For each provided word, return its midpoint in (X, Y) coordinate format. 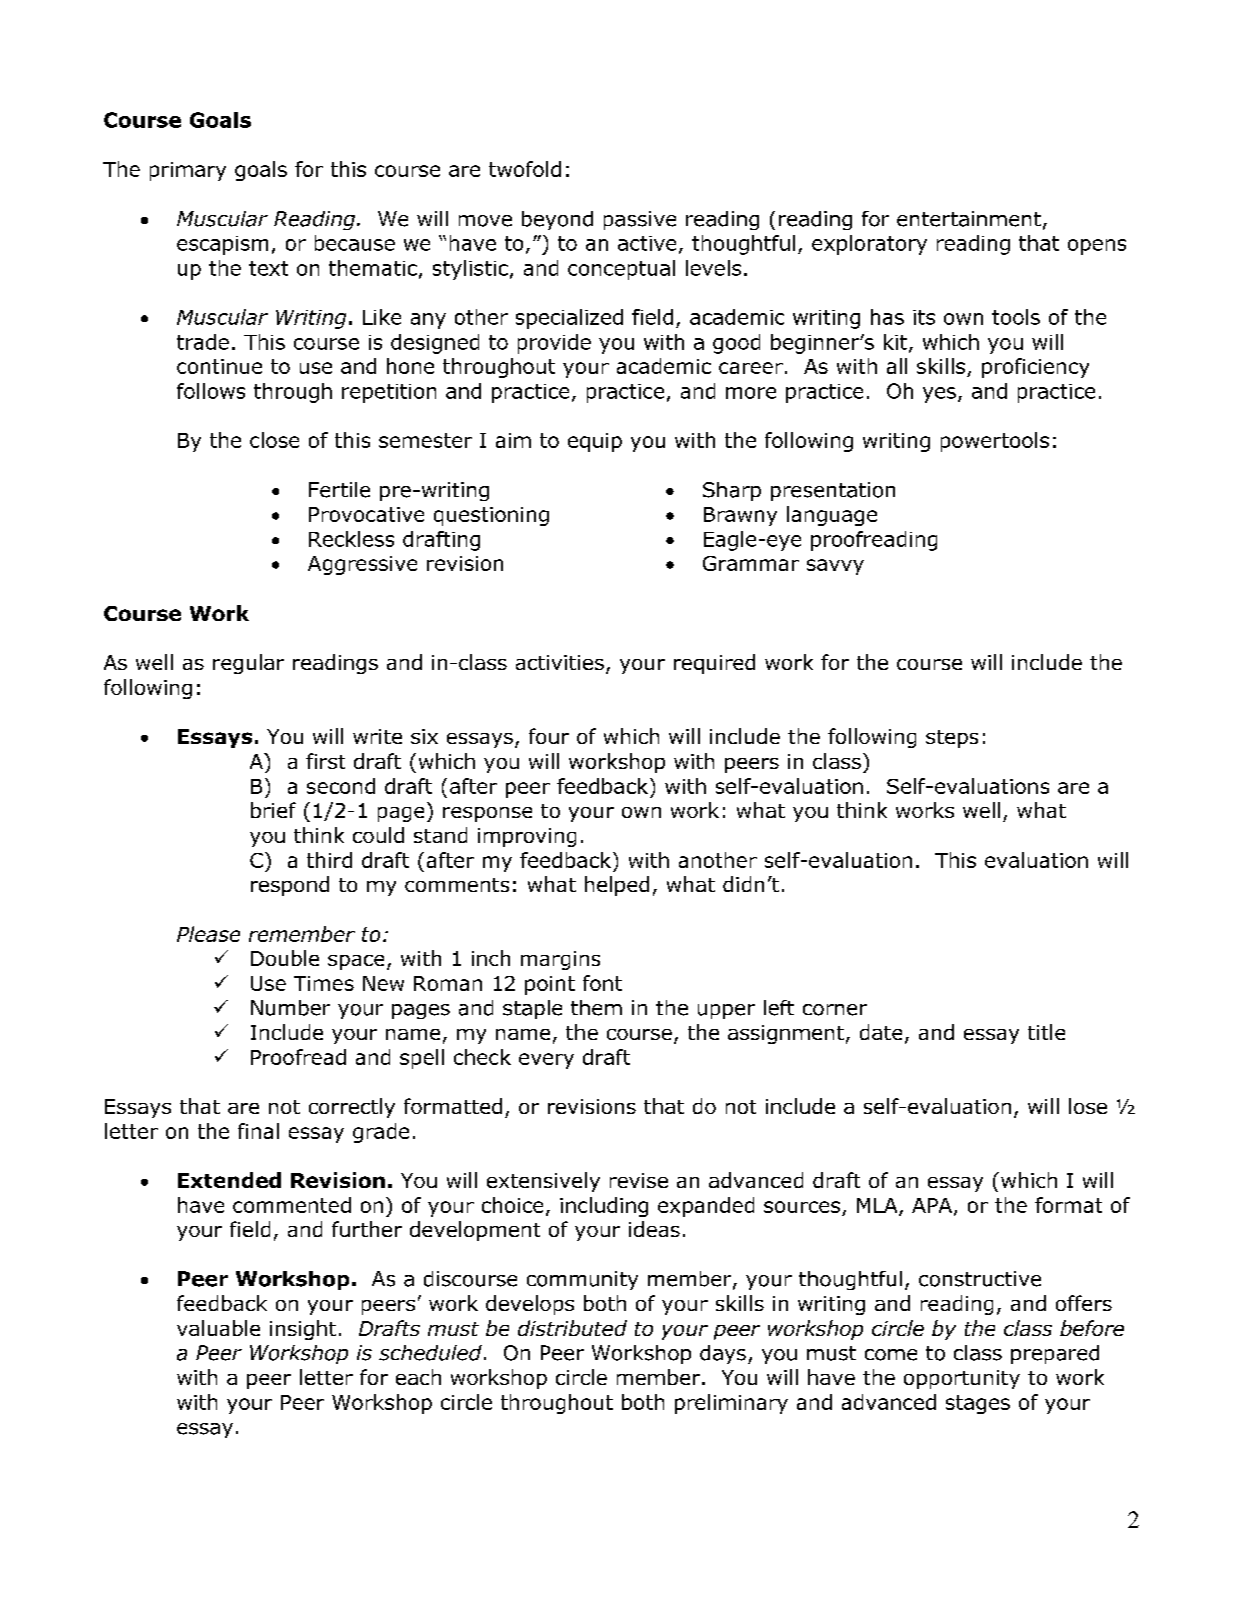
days (723, 1354)
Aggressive (362, 565)
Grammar (751, 563)
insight (303, 1330)
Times (324, 983)
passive (640, 220)
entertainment (969, 219)
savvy (835, 567)
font (602, 983)
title (1046, 1032)
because (355, 243)
